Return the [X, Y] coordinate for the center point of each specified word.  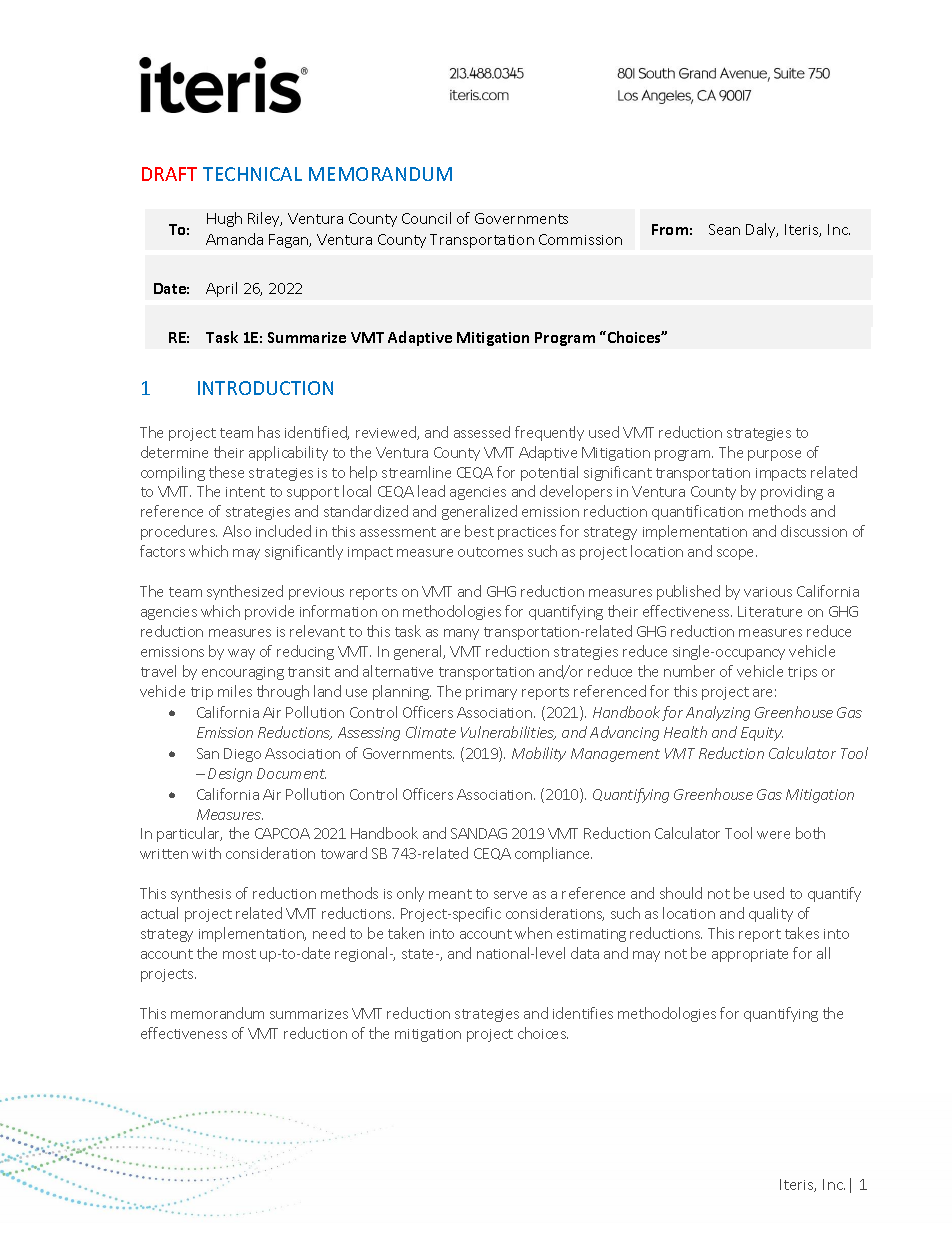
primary [491, 693]
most [239, 954]
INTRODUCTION [265, 388]
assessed [482, 432]
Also [237, 531]
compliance [553, 854]
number [689, 671]
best [479, 531]
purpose [774, 455]
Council [426, 218]
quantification [697, 512]
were [773, 835]
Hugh [224, 219]
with [206, 853]
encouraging [243, 673]
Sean [724, 229]
